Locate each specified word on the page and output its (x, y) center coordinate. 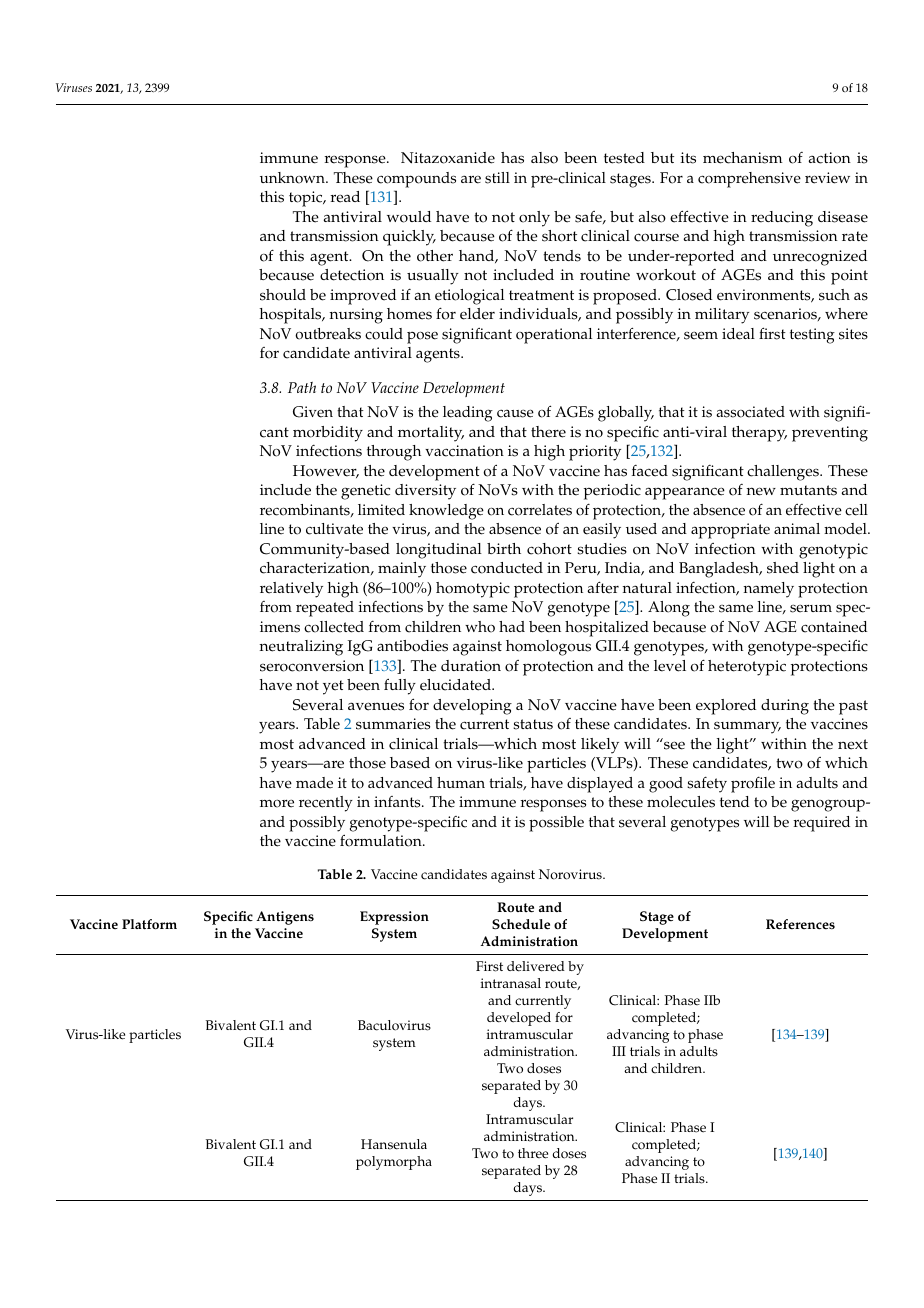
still (497, 178)
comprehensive (749, 180)
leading (468, 414)
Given (313, 412)
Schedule (521, 924)
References (800, 924)
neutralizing (301, 648)
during (785, 707)
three (533, 1153)
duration (471, 666)
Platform (149, 924)
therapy (759, 434)
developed (519, 1019)
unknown (293, 178)
